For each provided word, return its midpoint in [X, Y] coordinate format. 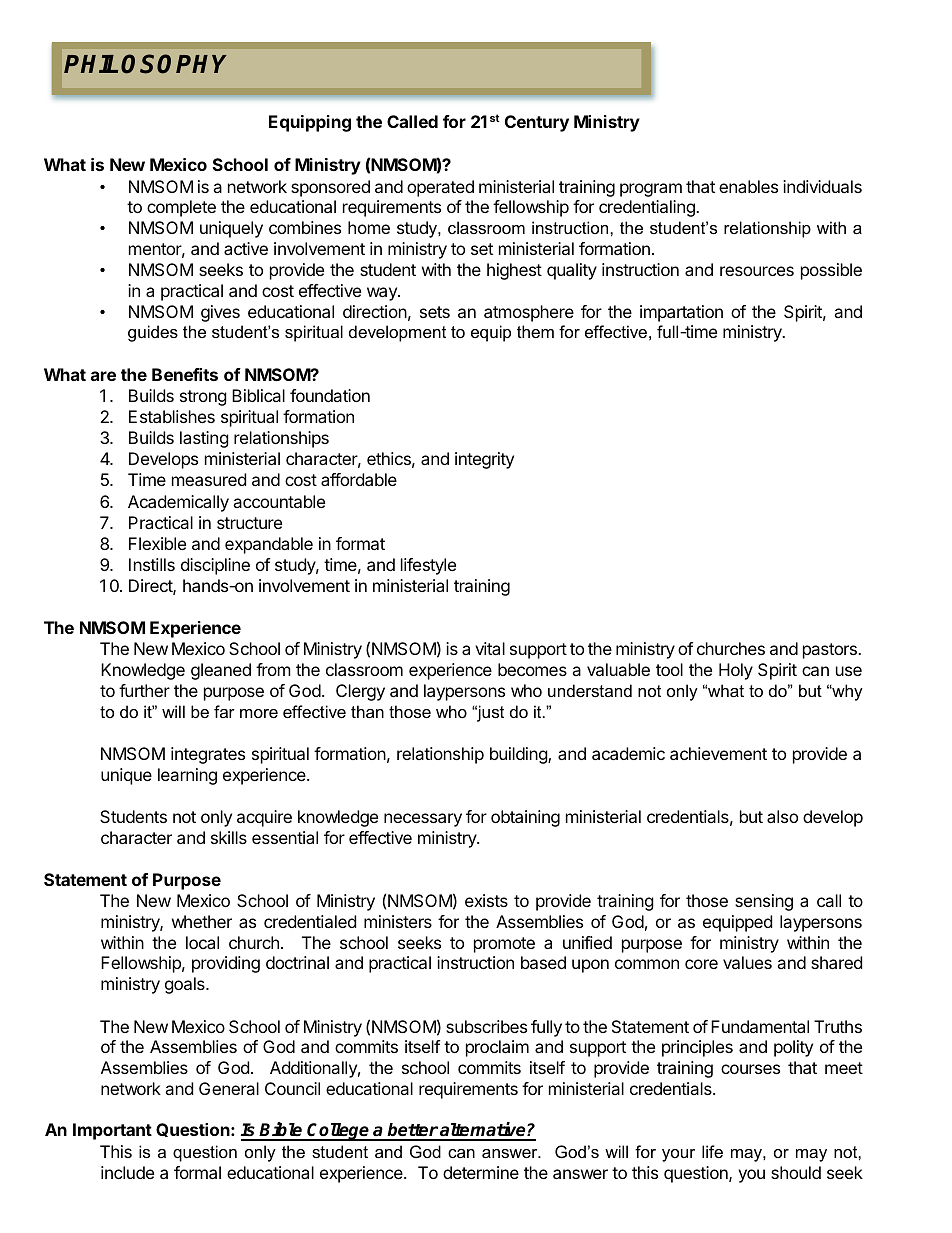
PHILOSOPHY [145, 64]
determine [481, 1172]
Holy [736, 671]
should [796, 1172]
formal [197, 1172]
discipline [215, 566]
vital [490, 648]
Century [537, 123]
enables [748, 186]
